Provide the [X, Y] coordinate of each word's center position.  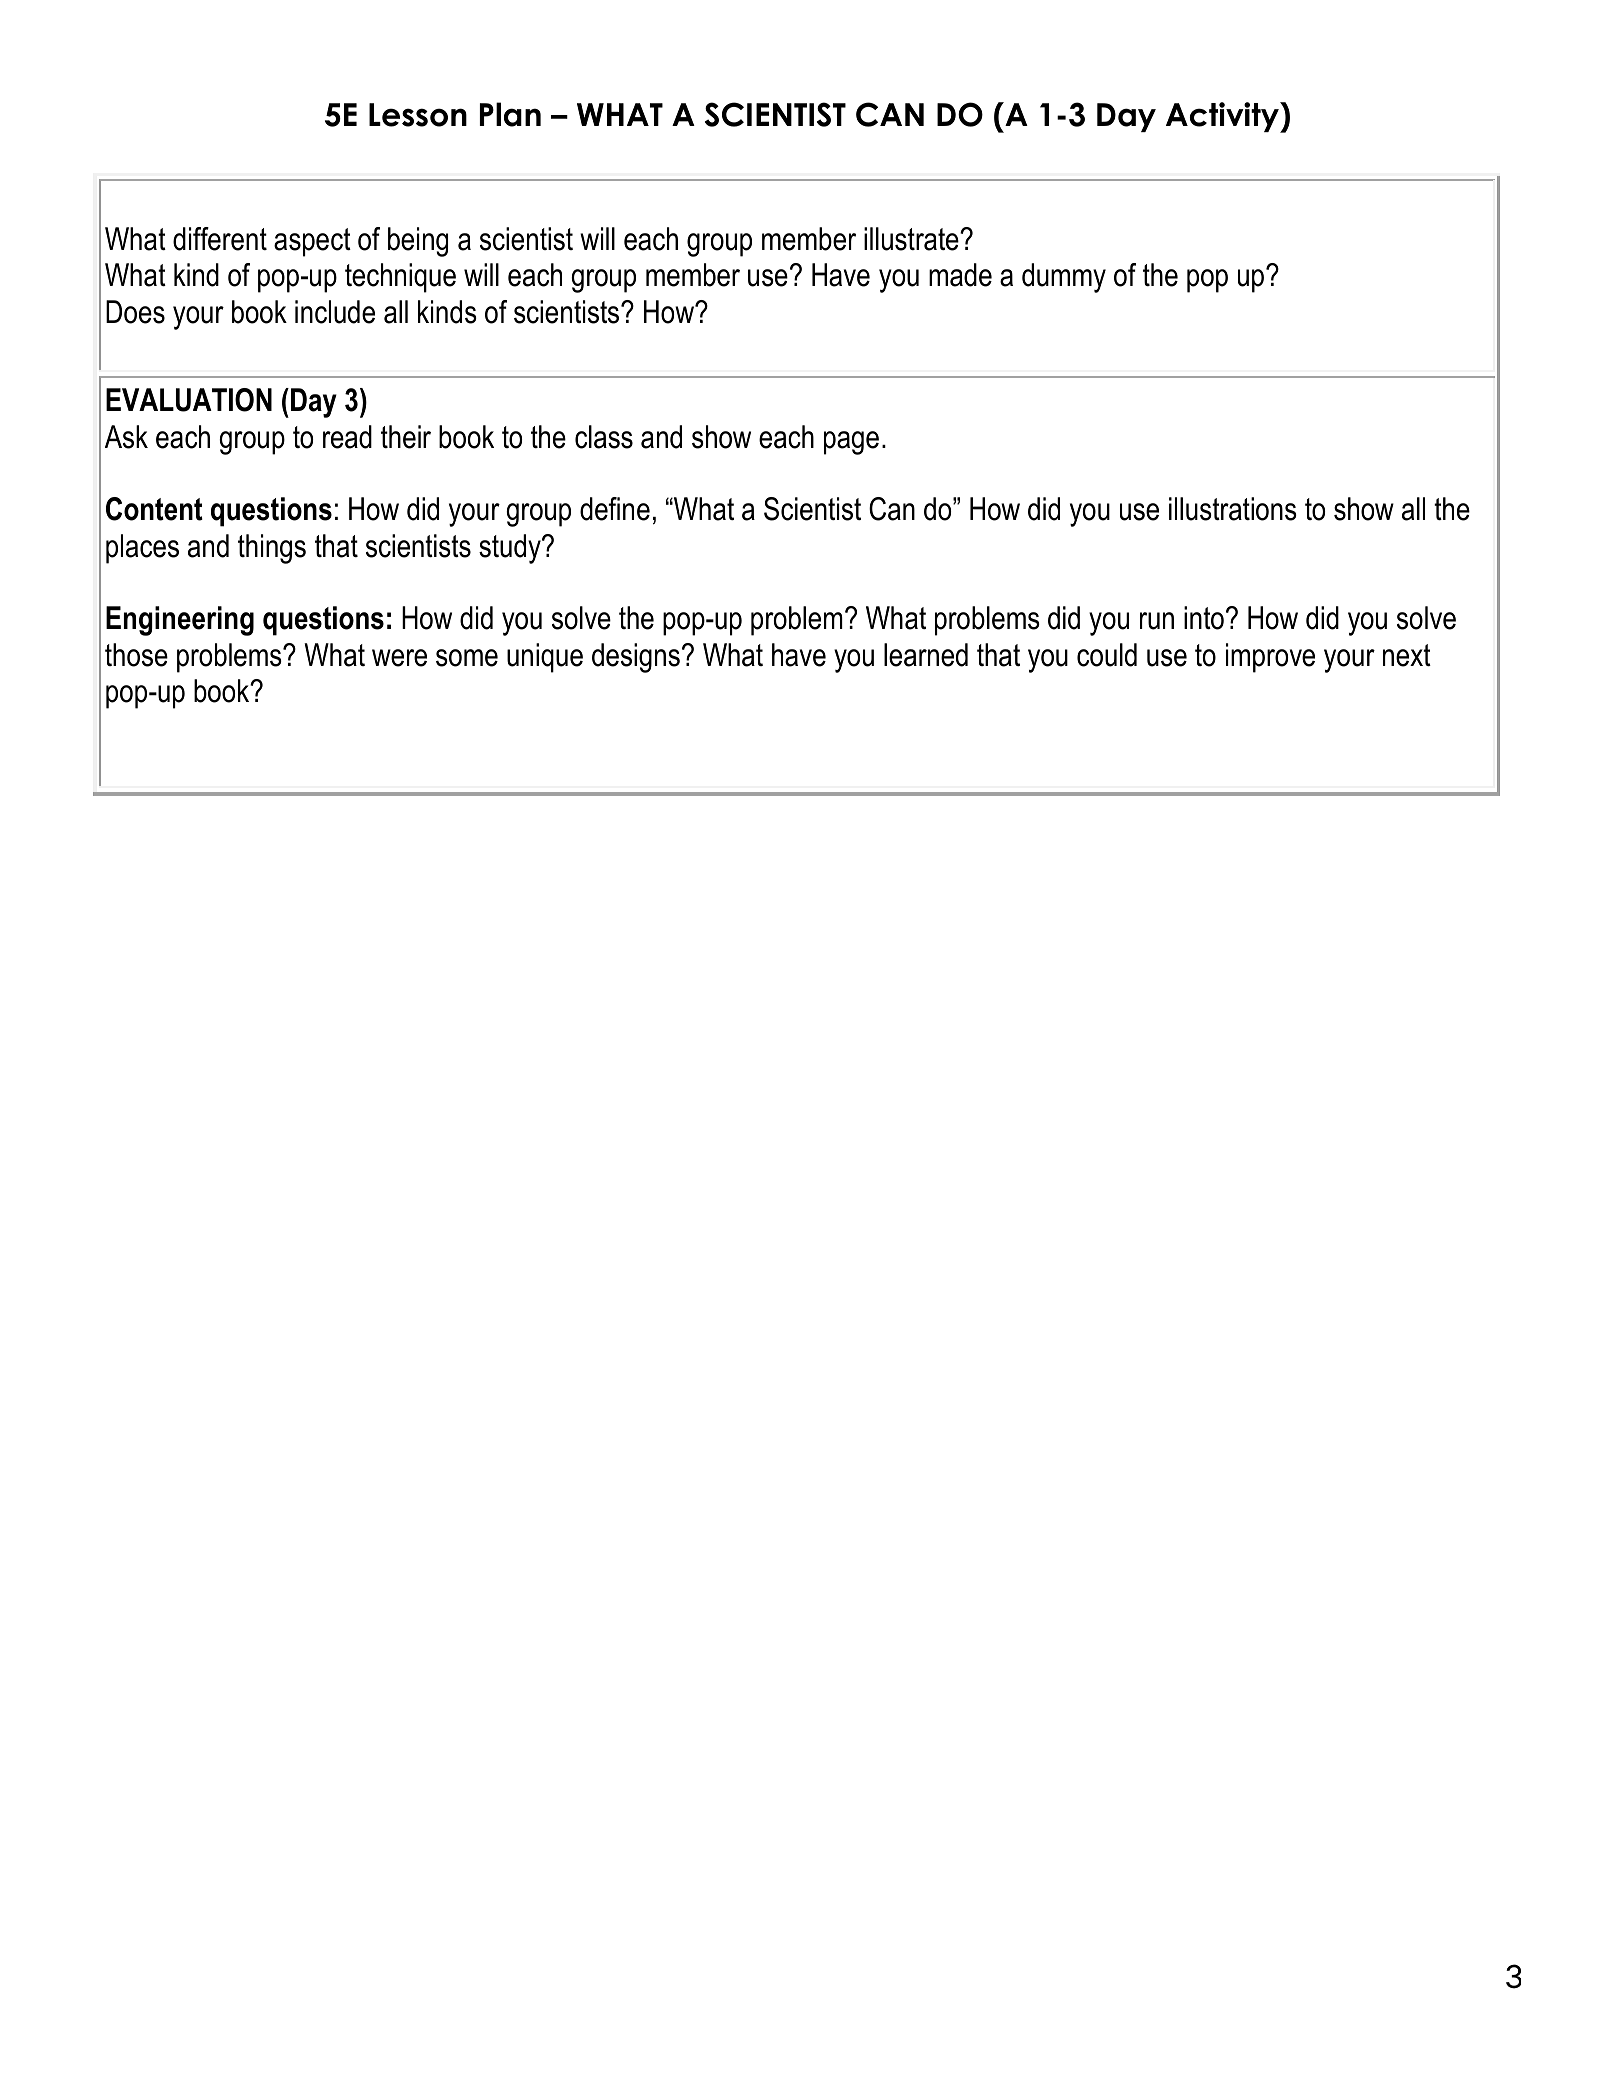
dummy [1064, 278]
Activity [1223, 117]
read [347, 437]
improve [1270, 658]
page [851, 443]
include [335, 312]
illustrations [1233, 509]
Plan [510, 114]
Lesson [418, 115]
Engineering [180, 621]
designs [636, 658]
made [960, 275]
